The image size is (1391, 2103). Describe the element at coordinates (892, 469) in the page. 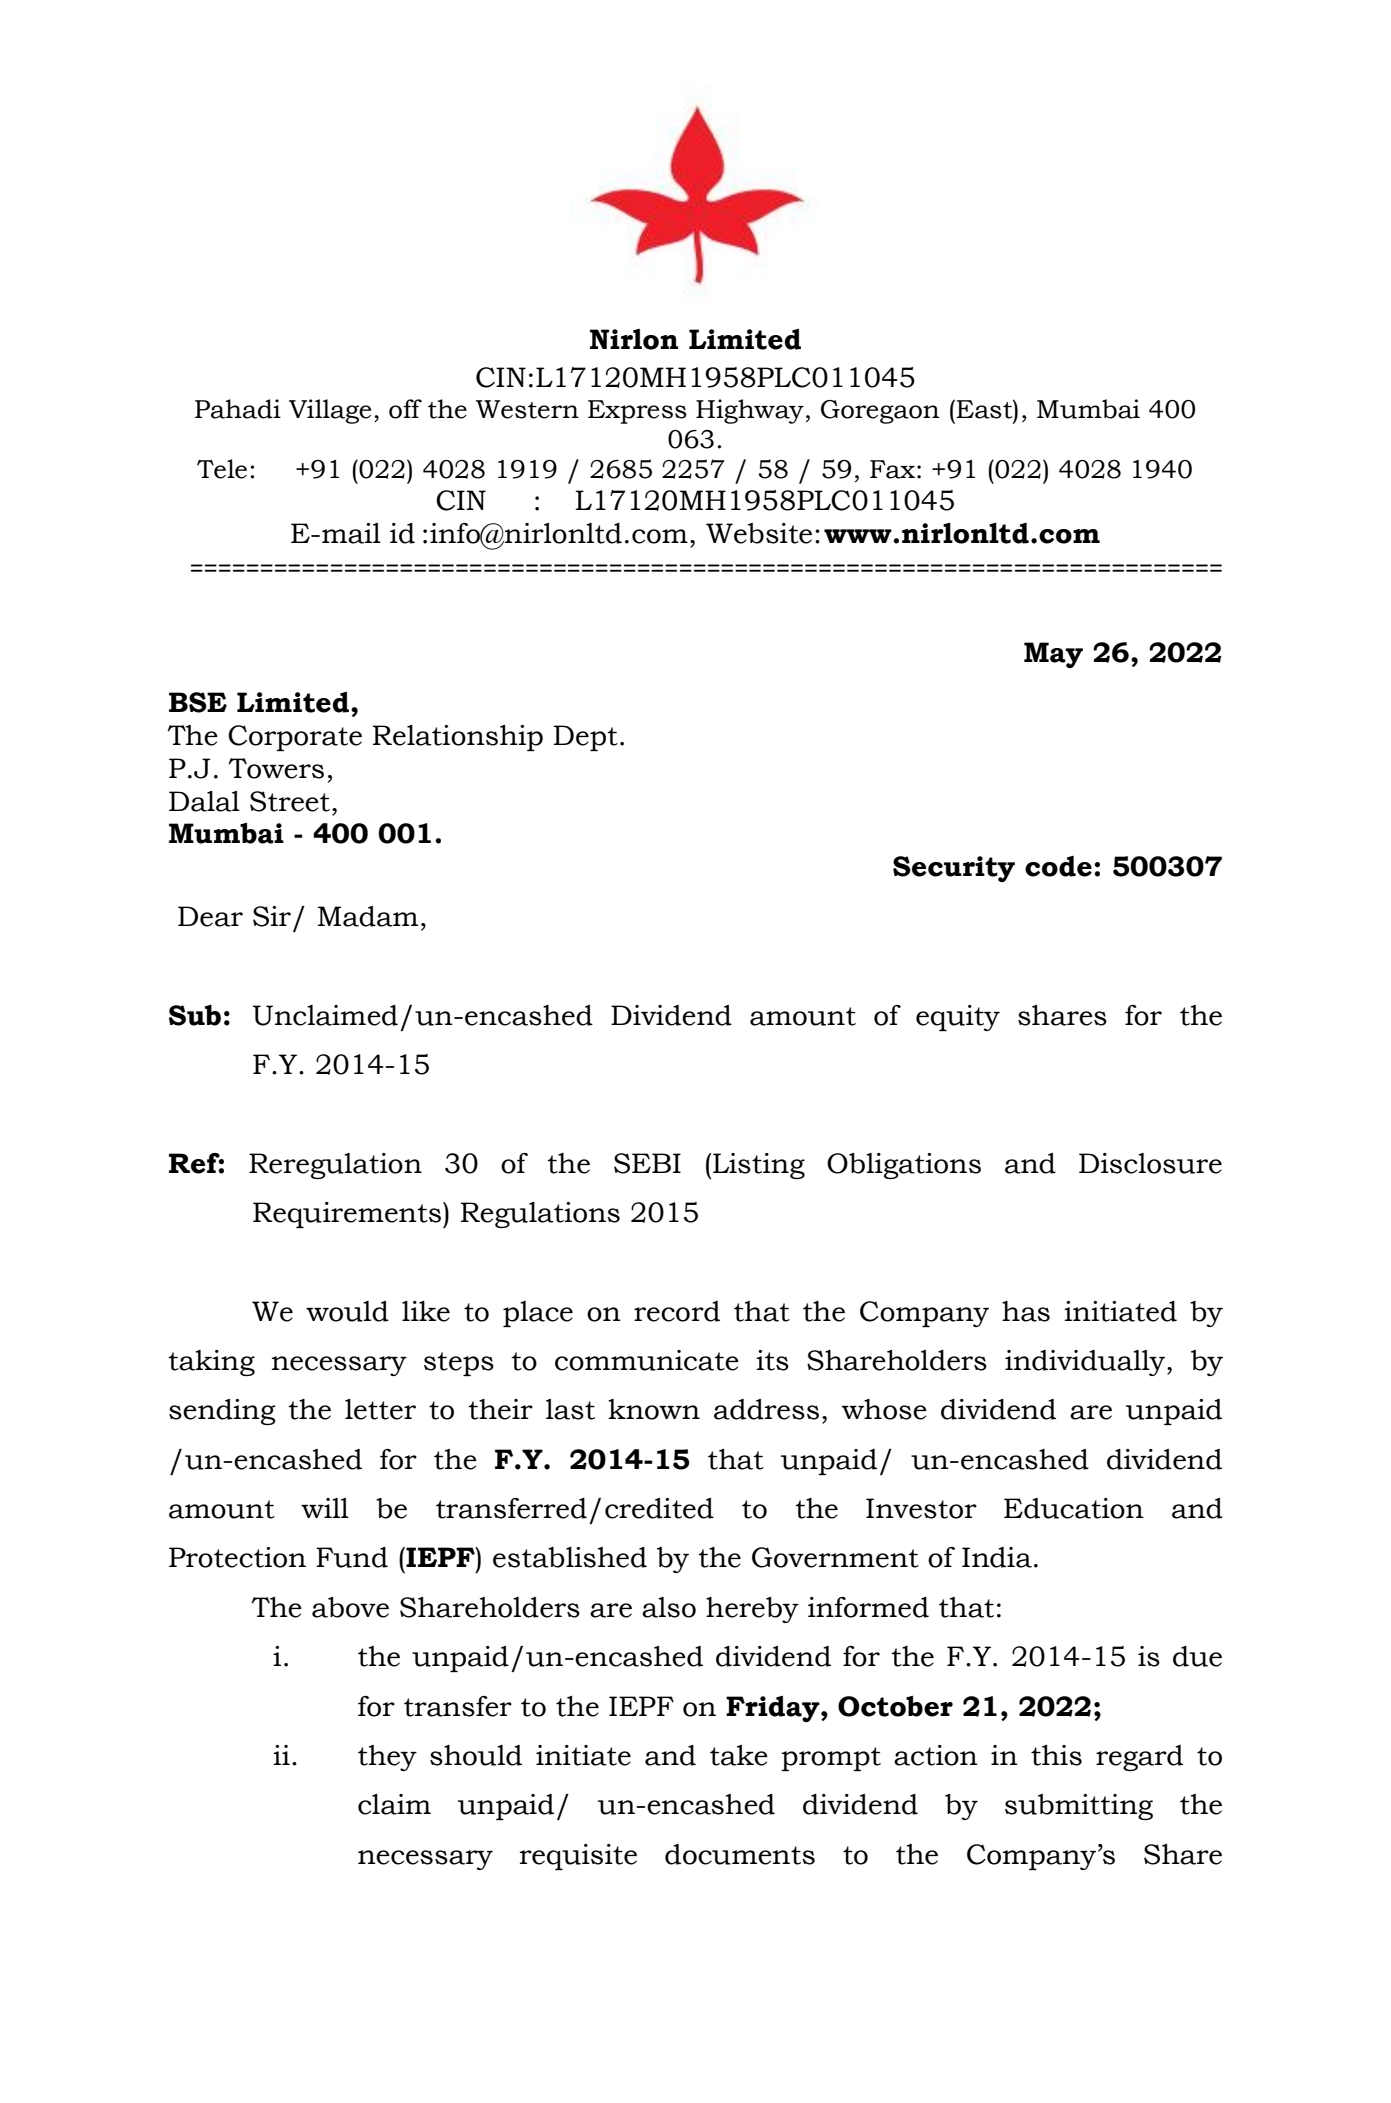

I see `Fax` at that location.
